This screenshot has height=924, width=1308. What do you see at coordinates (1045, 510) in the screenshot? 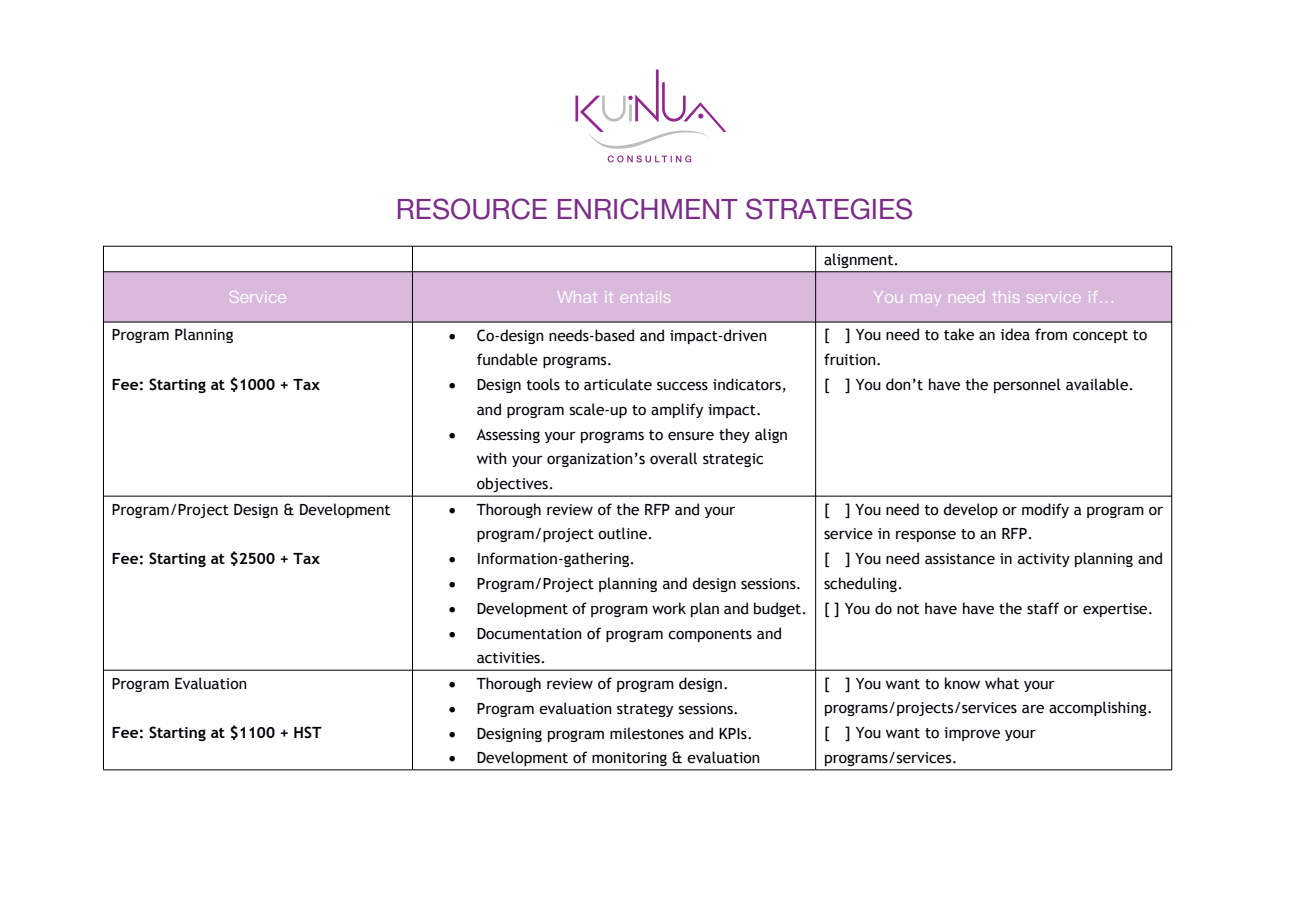
I see `modify` at bounding box center [1045, 510].
